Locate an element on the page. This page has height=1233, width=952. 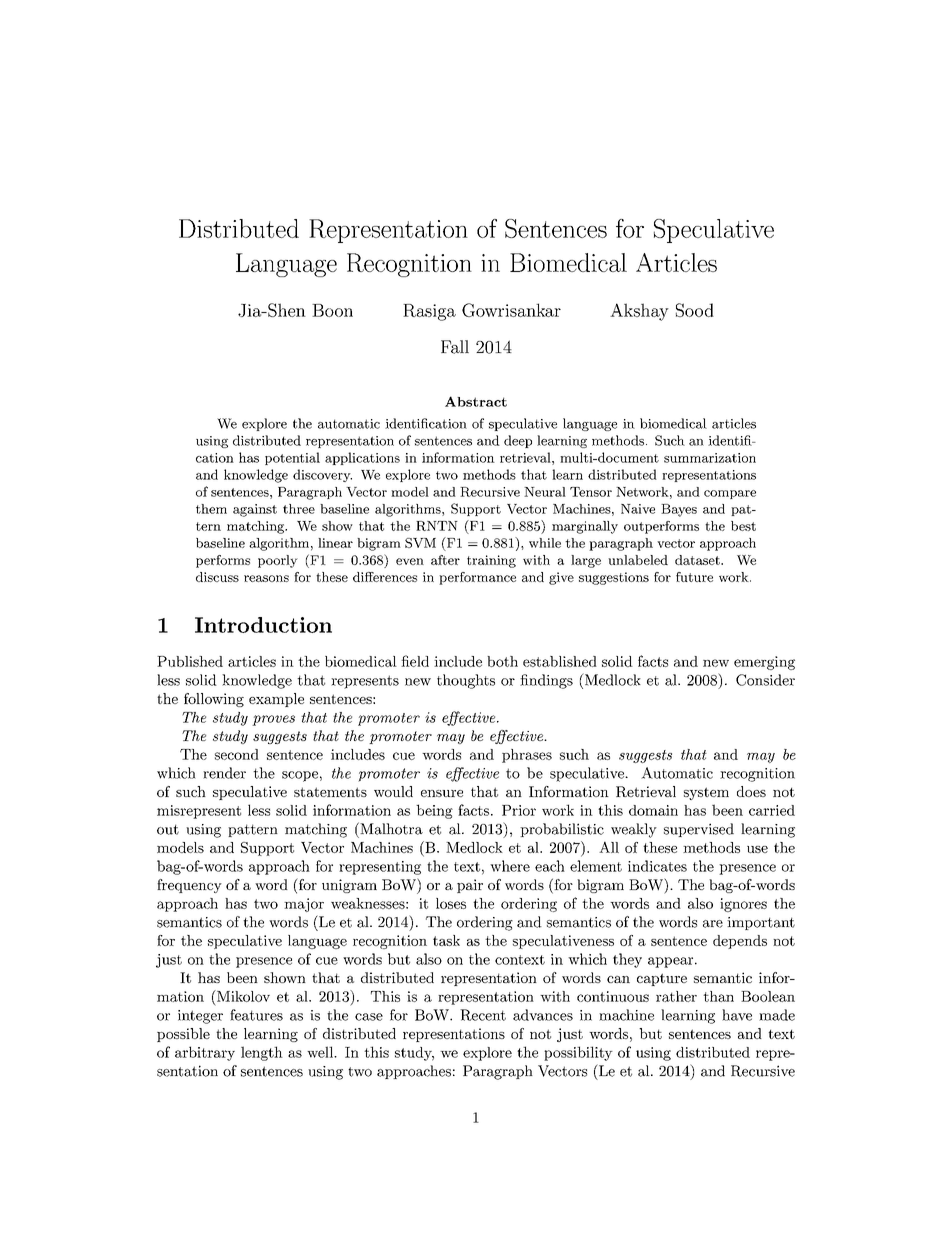
features is located at coordinates (256, 1015).
